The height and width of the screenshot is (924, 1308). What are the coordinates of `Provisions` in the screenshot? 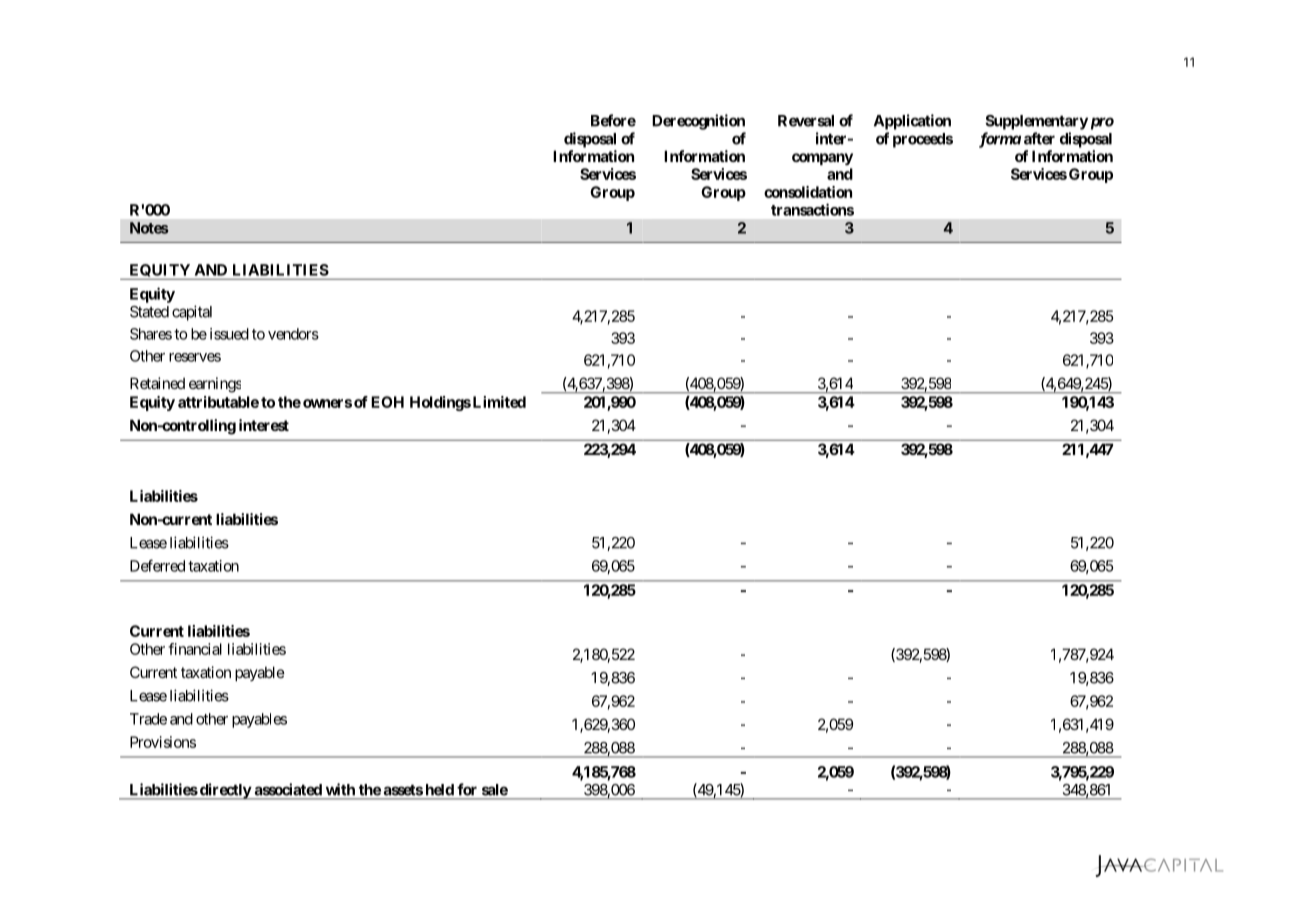 It's located at (163, 742).
